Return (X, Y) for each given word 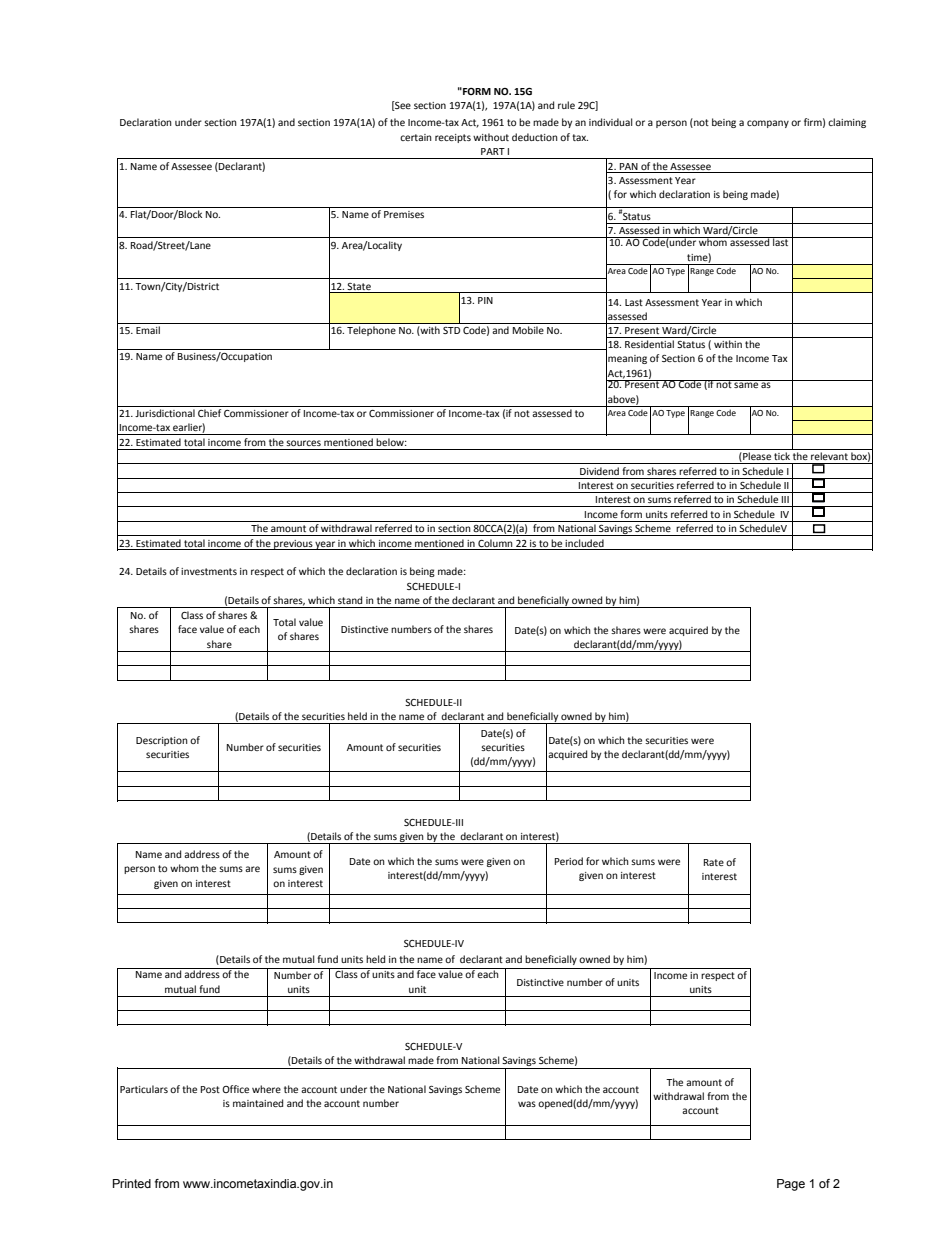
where (266, 1089)
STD (451, 330)
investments (209, 571)
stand (350, 600)
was (527, 1104)
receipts (453, 138)
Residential (649, 344)
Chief (209, 413)
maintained (258, 1103)
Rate (714, 862)
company (768, 124)
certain (416, 137)
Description (162, 741)
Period (569, 861)
